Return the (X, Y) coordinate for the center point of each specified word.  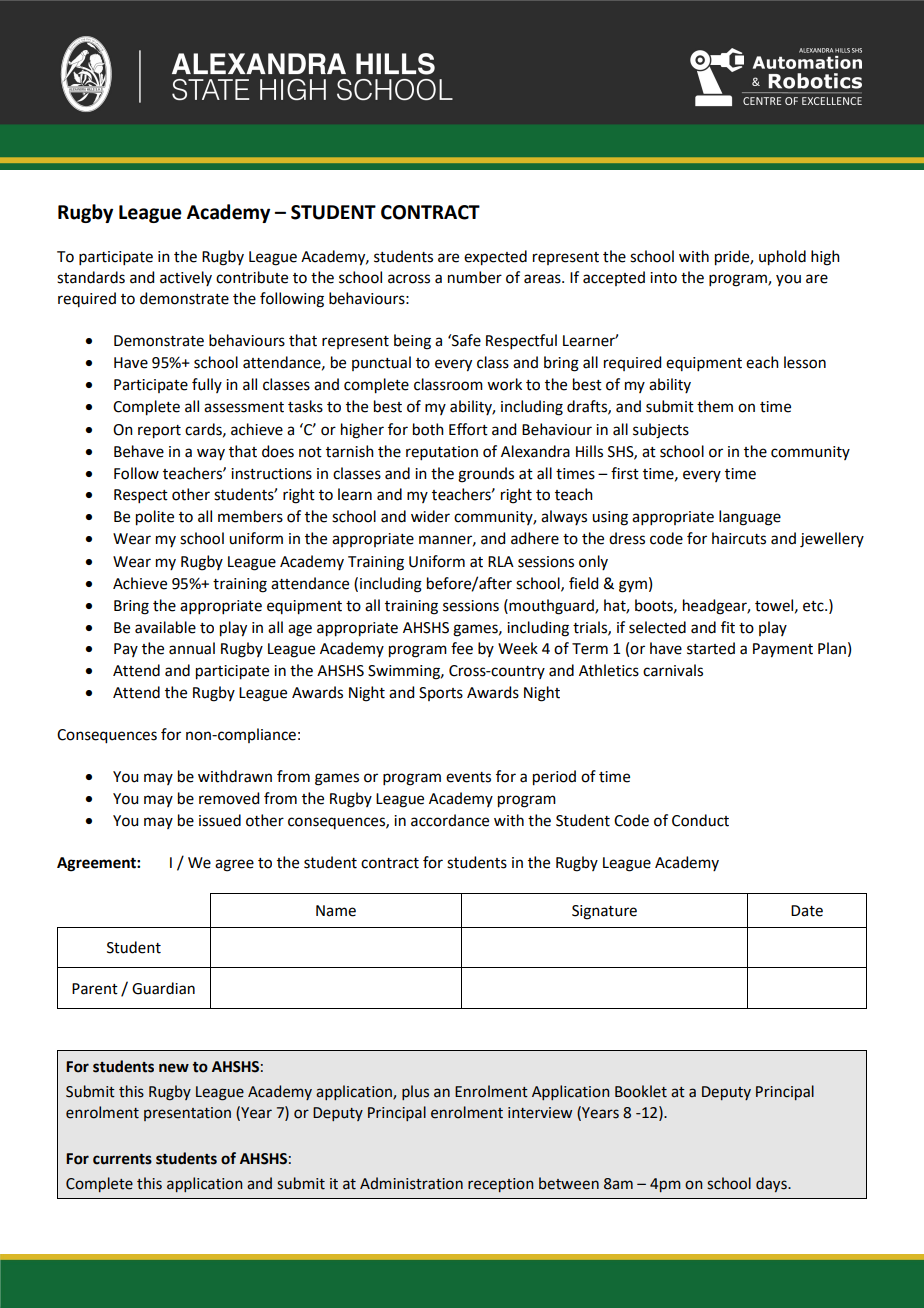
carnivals (673, 670)
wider (430, 516)
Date (807, 911)
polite (155, 518)
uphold (782, 258)
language (750, 518)
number (475, 277)
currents (122, 1159)
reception (500, 1185)
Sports (441, 694)
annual (192, 648)
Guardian (163, 988)
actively (186, 278)
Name (336, 911)
